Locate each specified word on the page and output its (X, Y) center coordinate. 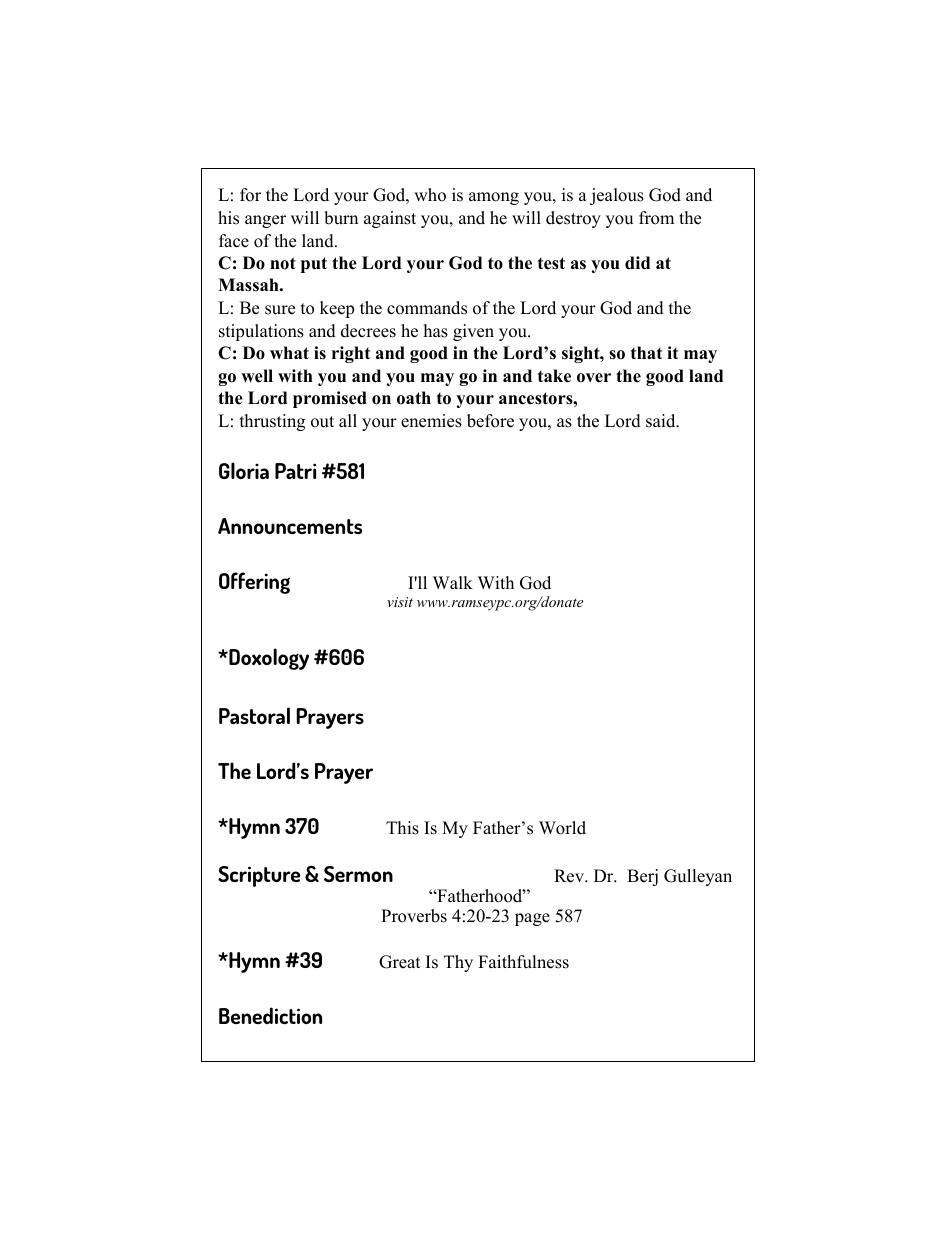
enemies (431, 421)
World (562, 828)
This (402, 828)
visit (400, 602)
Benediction (270, 1015)
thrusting (272, 422)
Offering (254, 583)
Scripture (259, 876)
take (554, 376)
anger (265, 221)
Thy (458, 963)
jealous (617, 196)
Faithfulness (523, 962)
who (430, 195)
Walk (453, 582)
